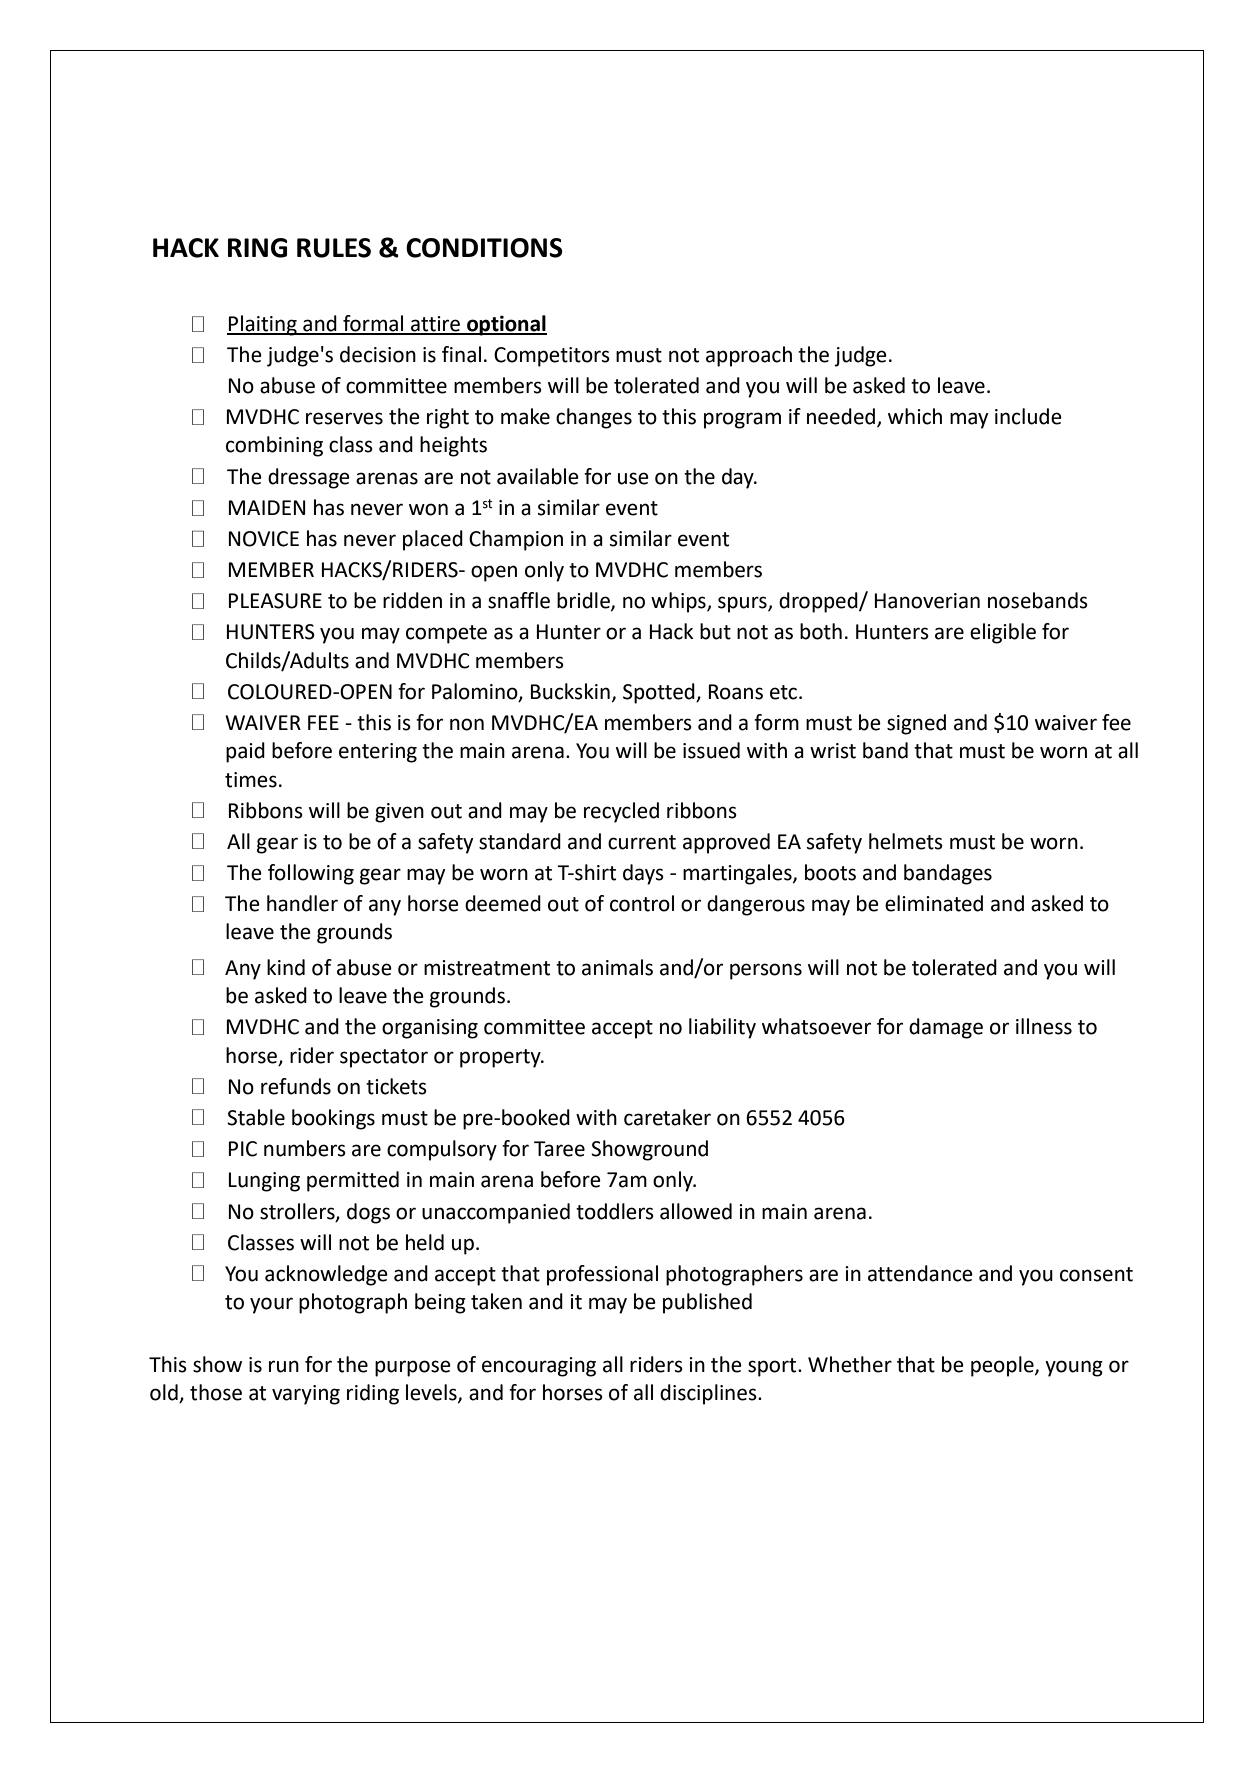  What do you see at coordinates (334, 248) in the screenshot?
I see `RULES` at bounding box center [334, 248].
